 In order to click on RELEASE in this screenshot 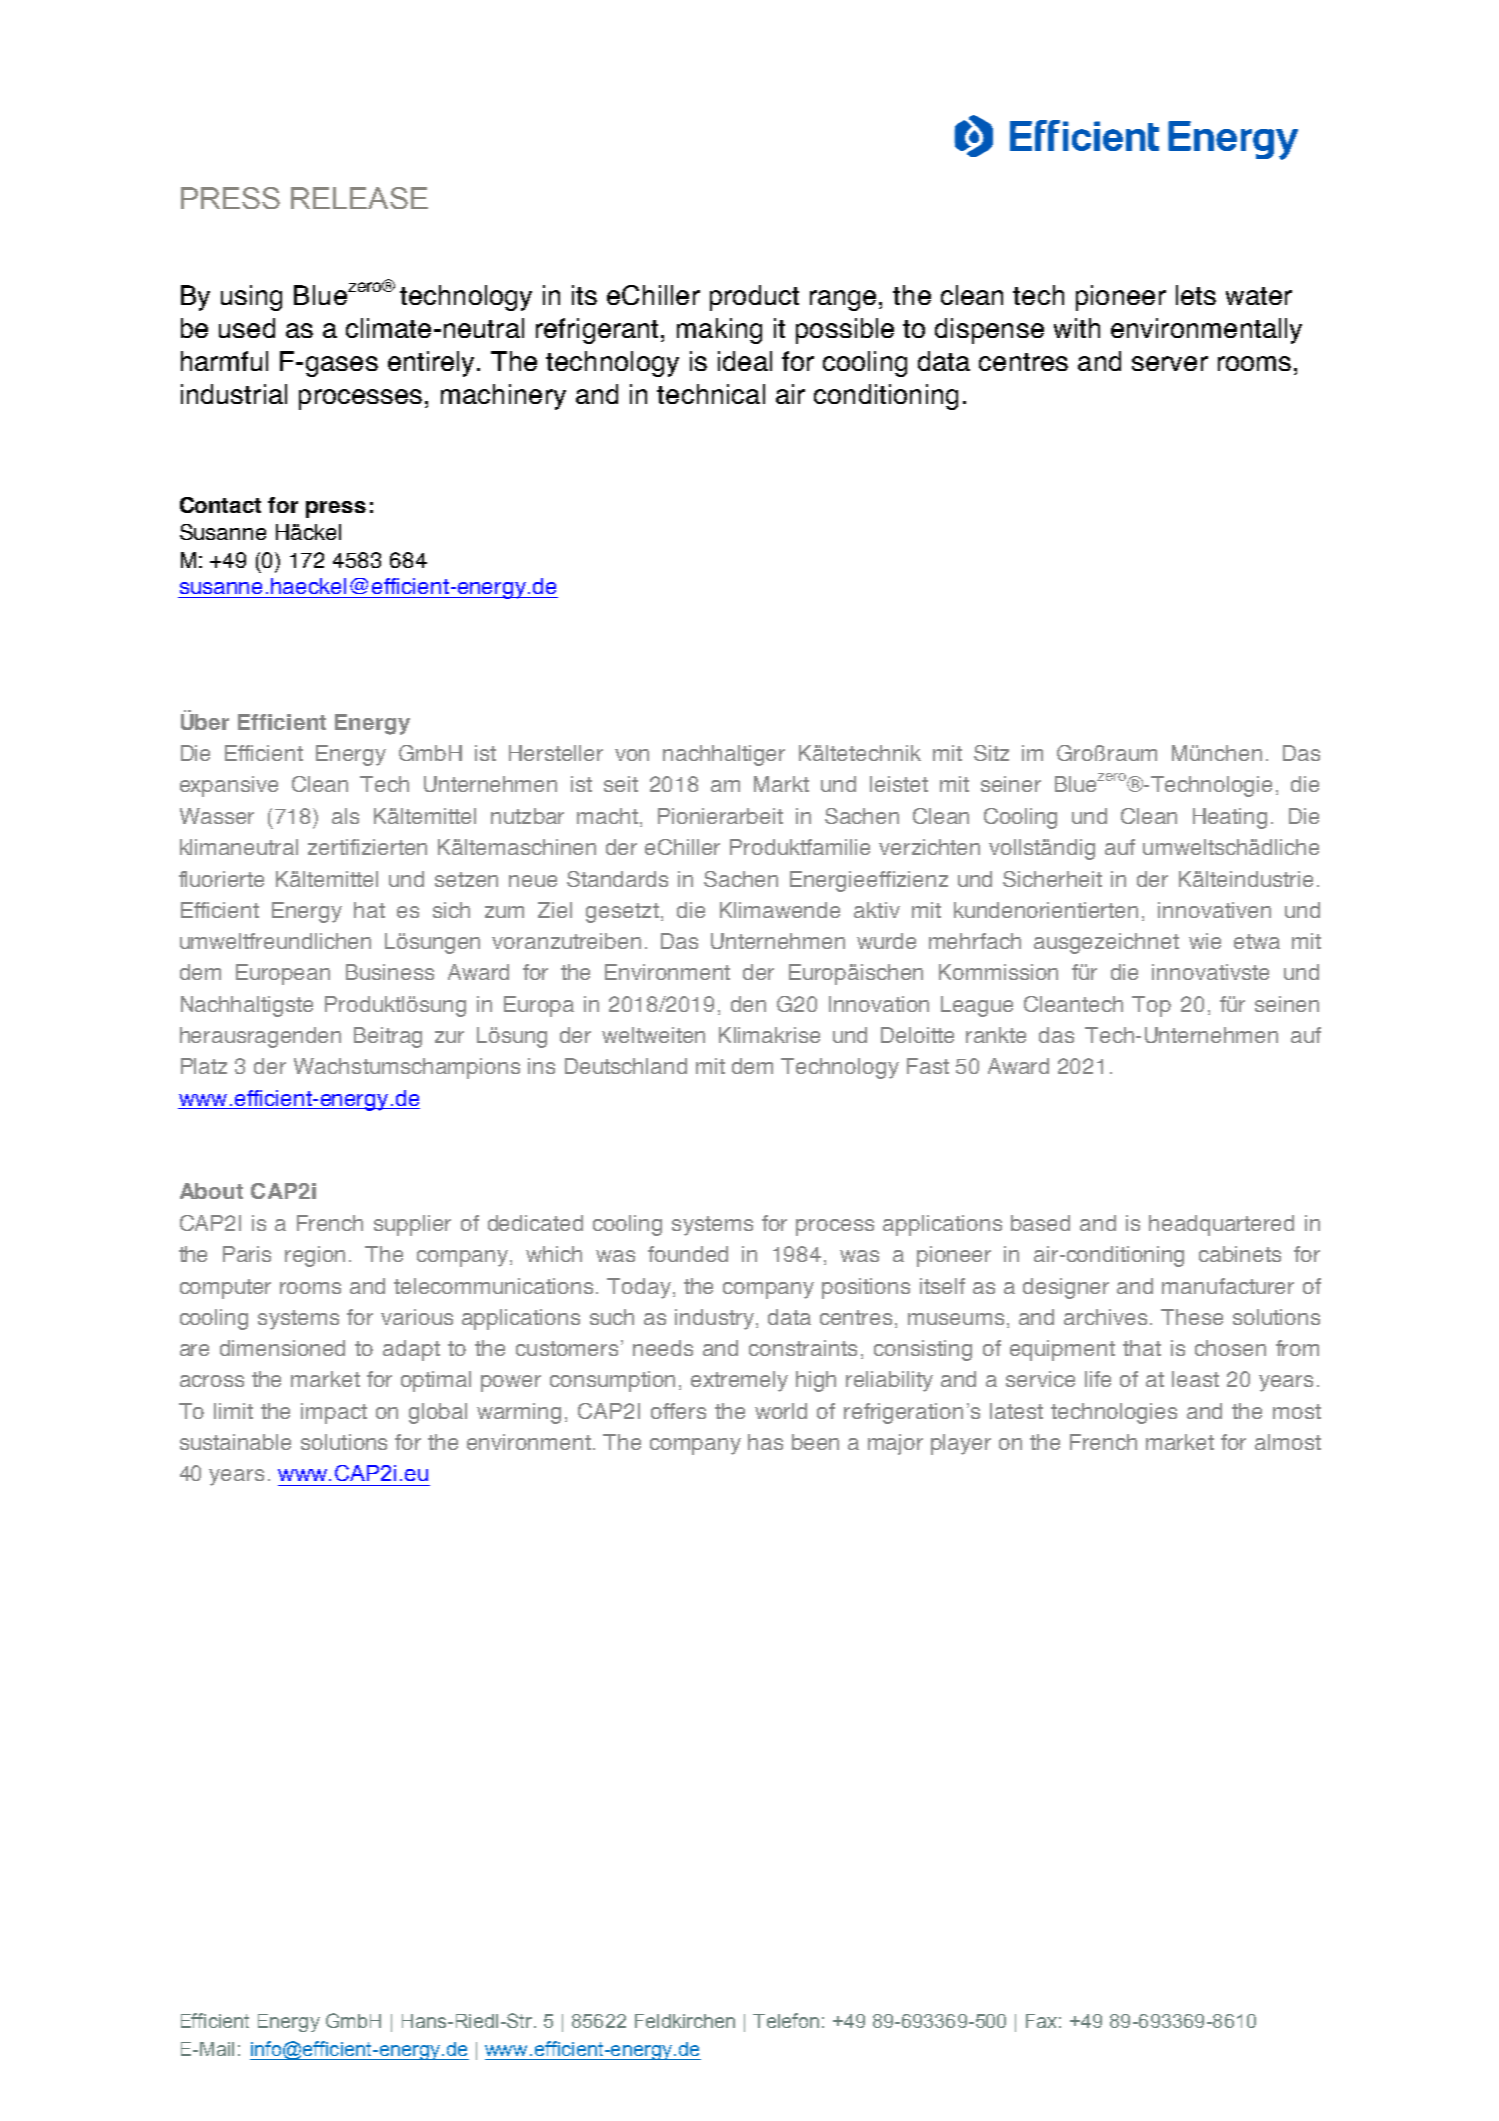, I will do `click(359, 198)`.
